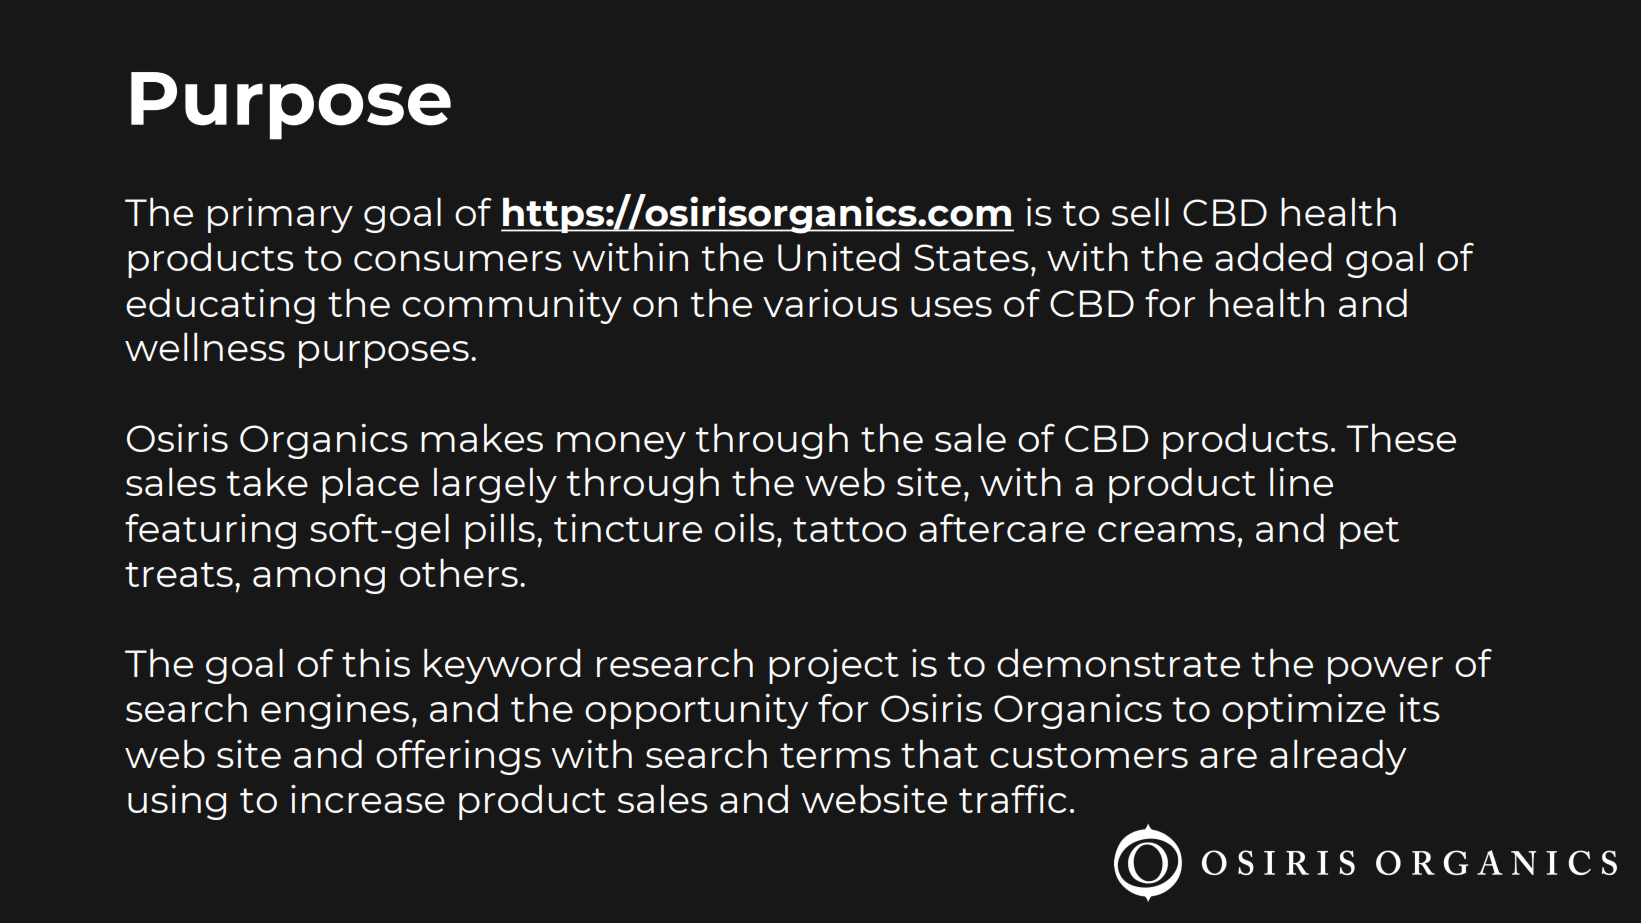 This screenshot has height=923, width=1641. What do you see at coordinates (621, 445) in the screenshot?
I see `money` at bounding box center [621, 445].
